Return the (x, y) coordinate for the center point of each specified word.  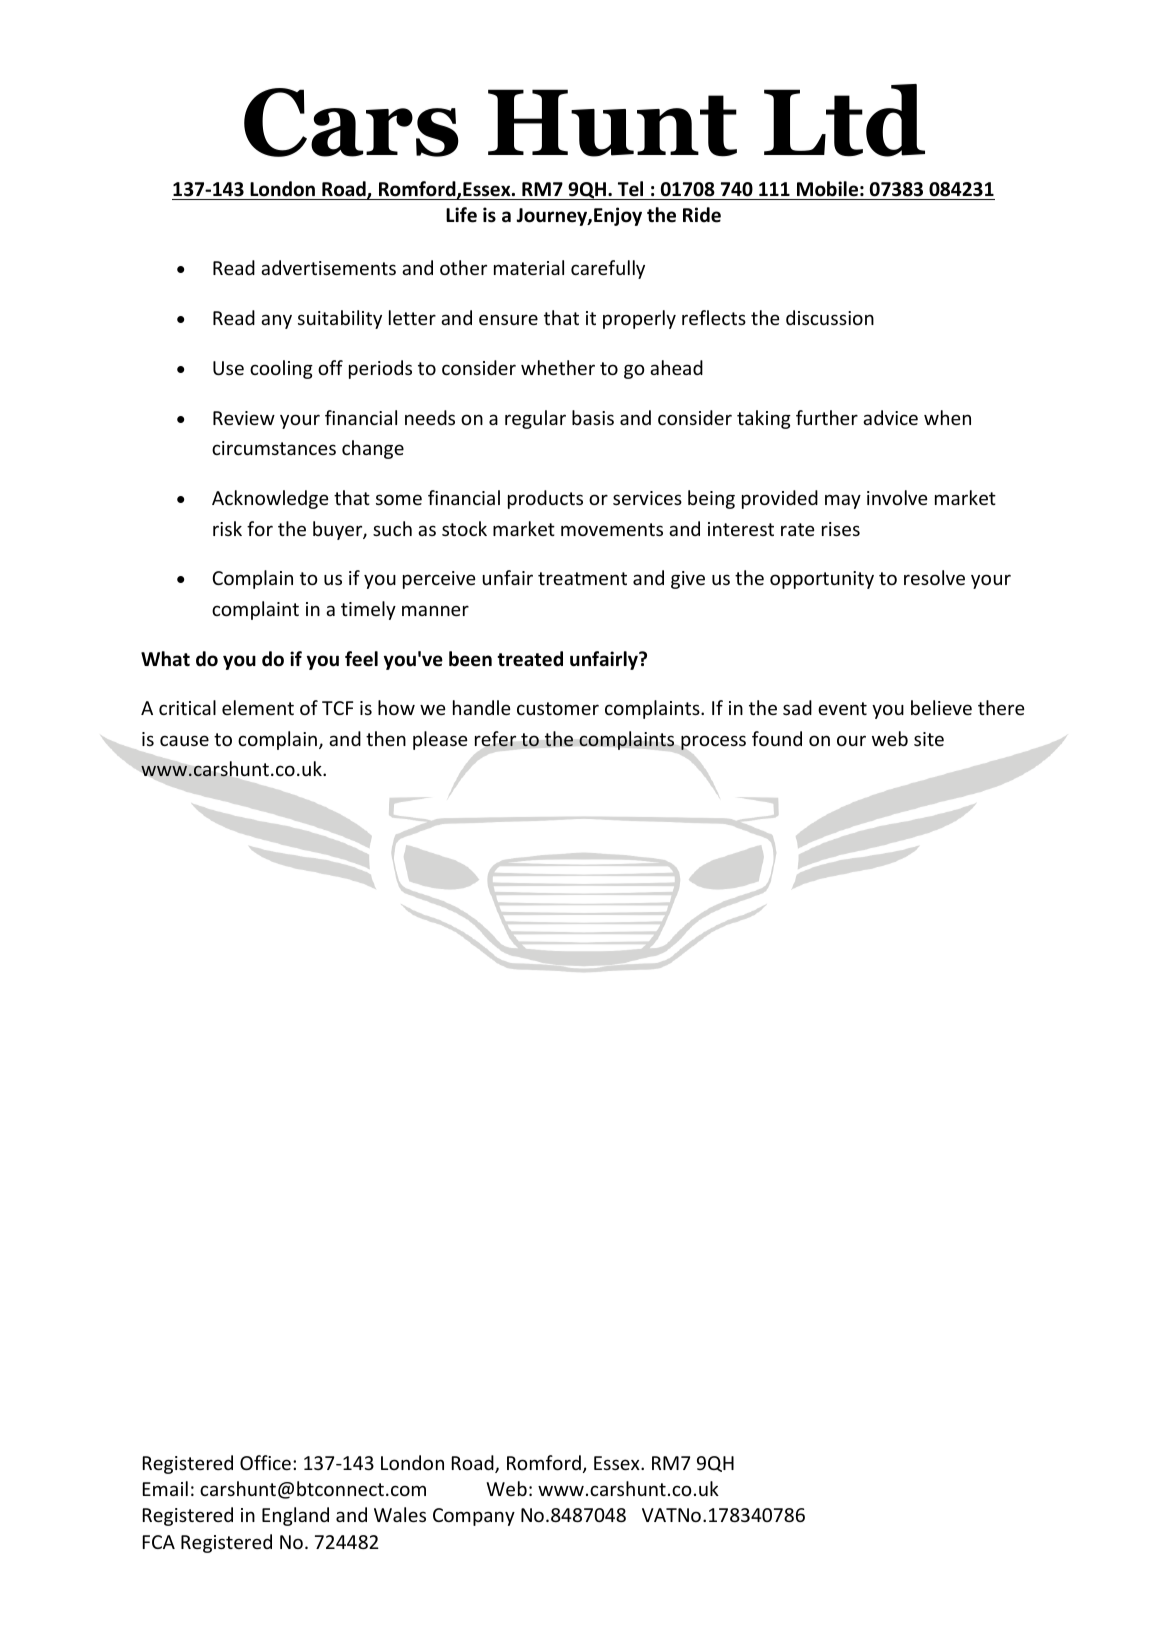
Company (474, 1517)
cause (184, 740)
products (545, 499)
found (777, 738)
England (295, 1516)
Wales (400, 1514)
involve (897, 497)
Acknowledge (270, 499)
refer (495, 739)
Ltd (844, 120)
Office (265, 1462)
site (929, 739)
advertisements (328, 267)
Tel (630, 189)
